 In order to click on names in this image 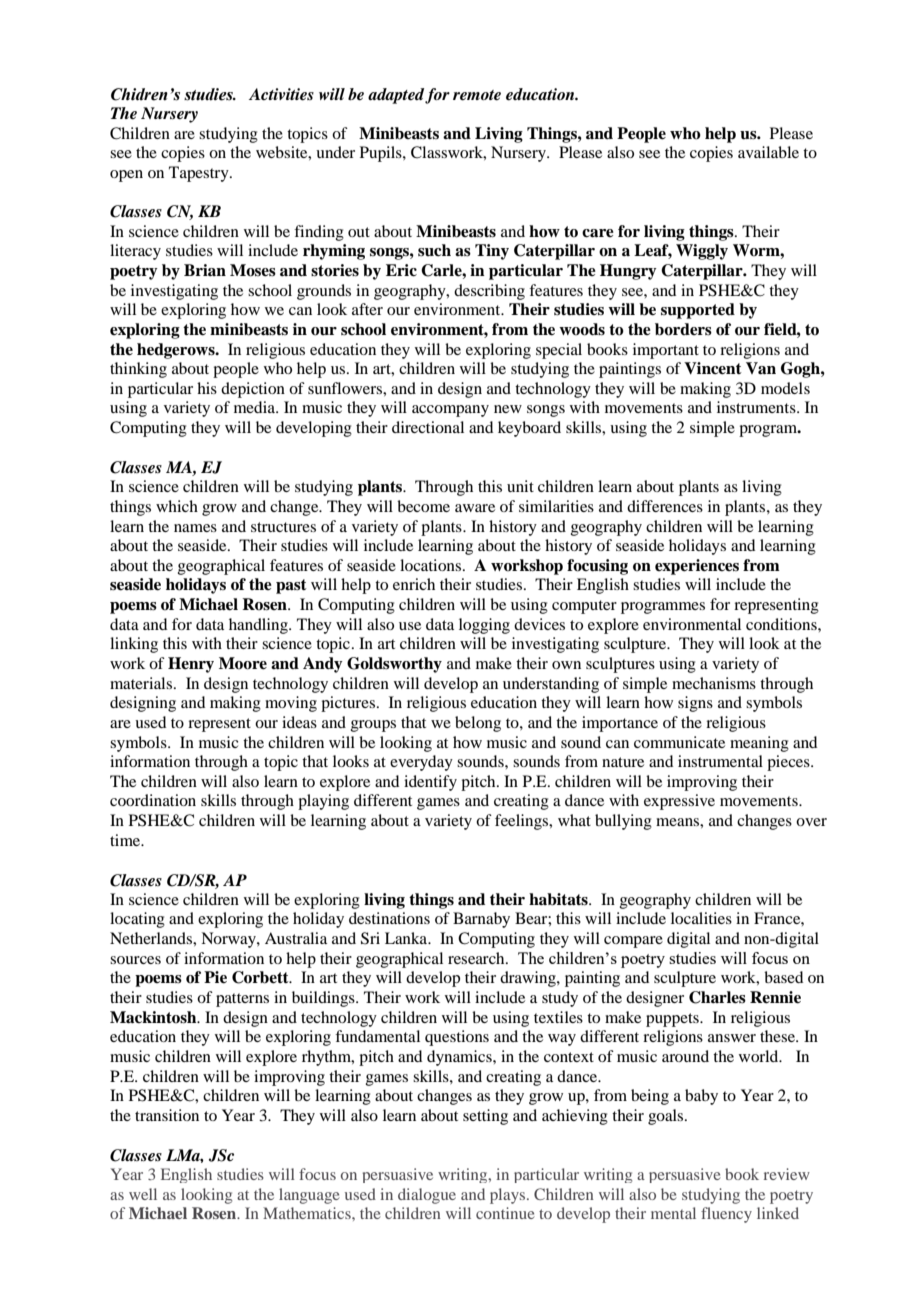, I will do `click(195, 528)`.
